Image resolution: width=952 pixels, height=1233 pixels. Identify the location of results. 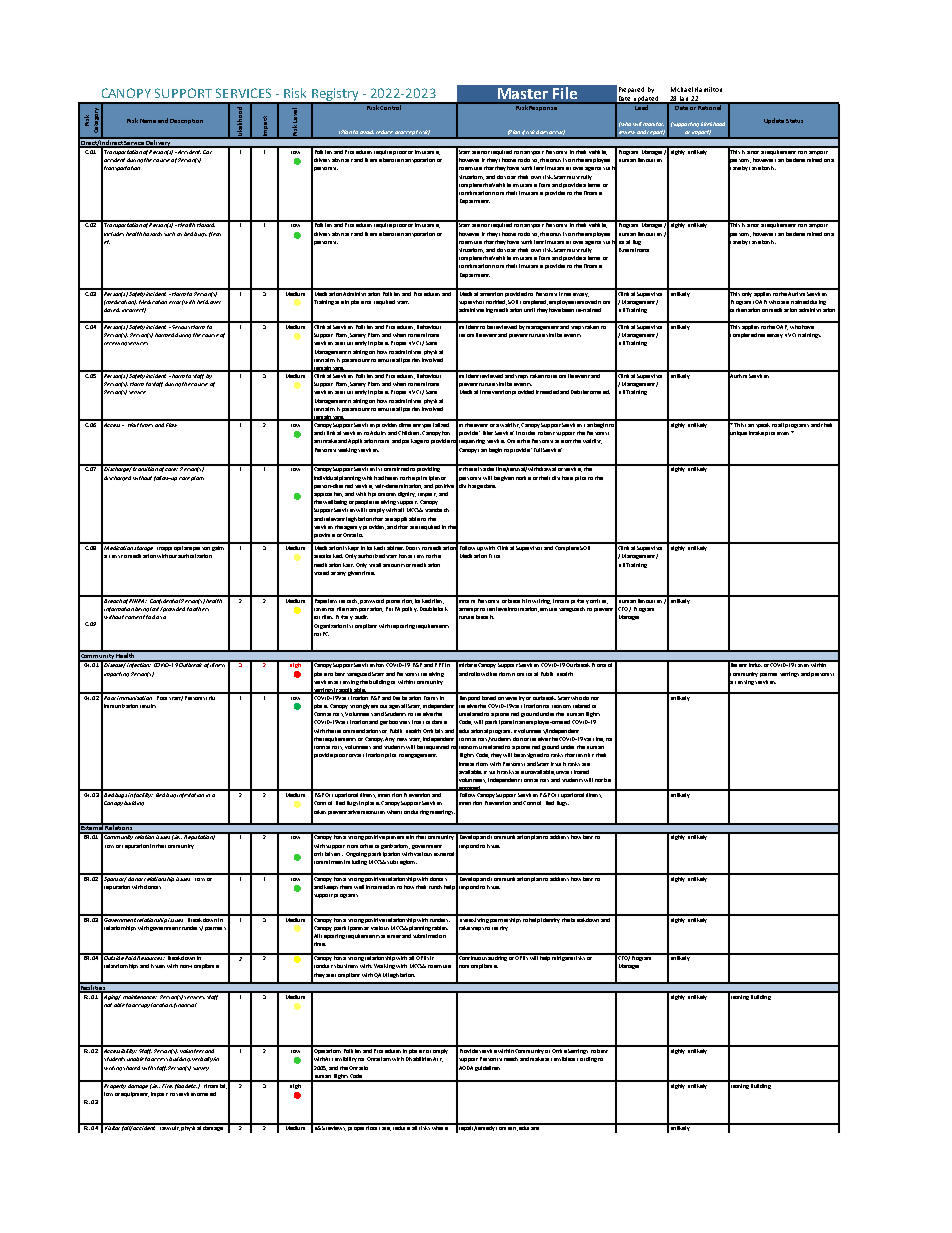
(148, 706).
